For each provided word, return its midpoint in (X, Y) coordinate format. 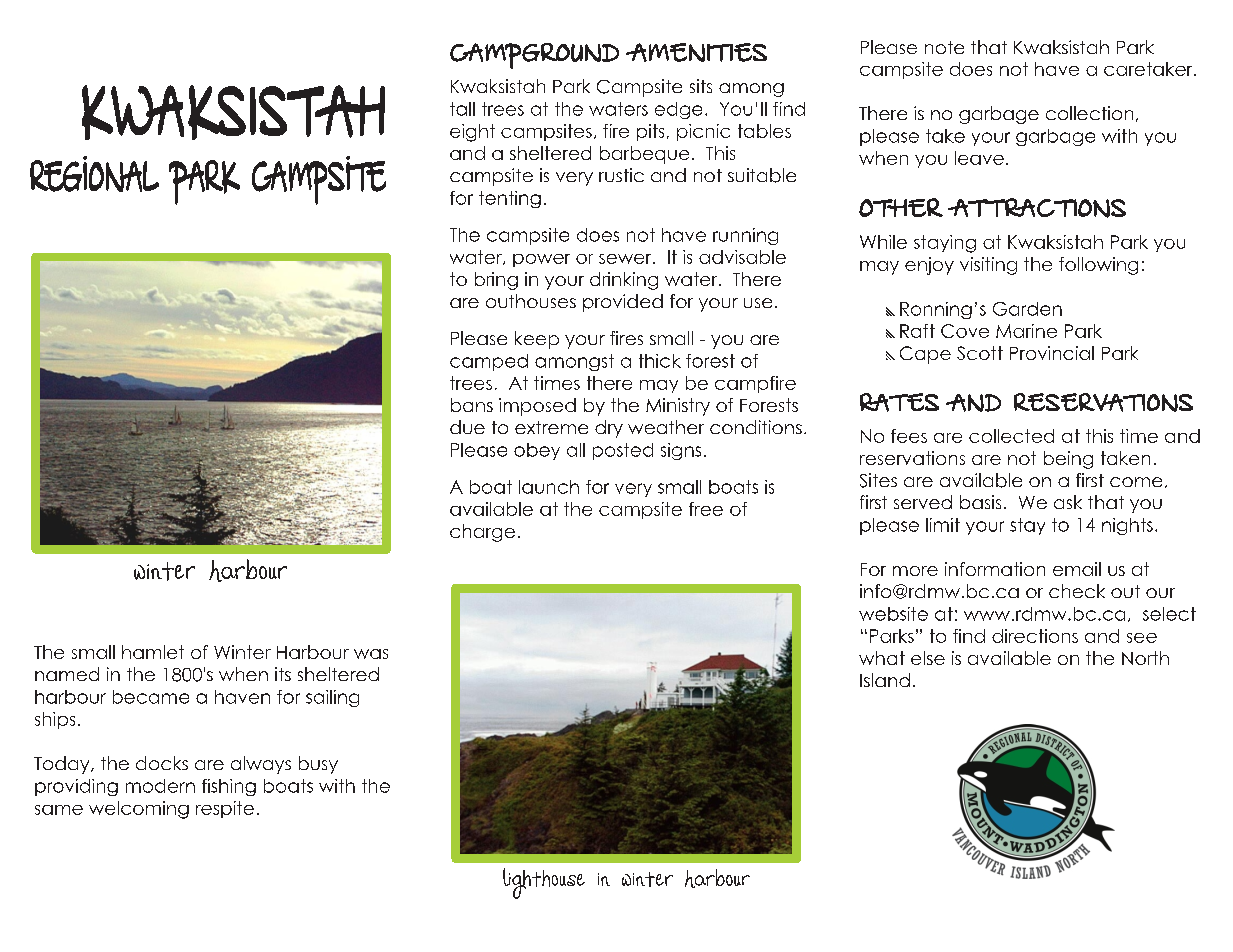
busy (318, 765)
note (944, 47)
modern (160, 786)
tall (462, 109)
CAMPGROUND (534, 56)
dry (609, 429)
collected (1011, 436)
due (467, 427)
